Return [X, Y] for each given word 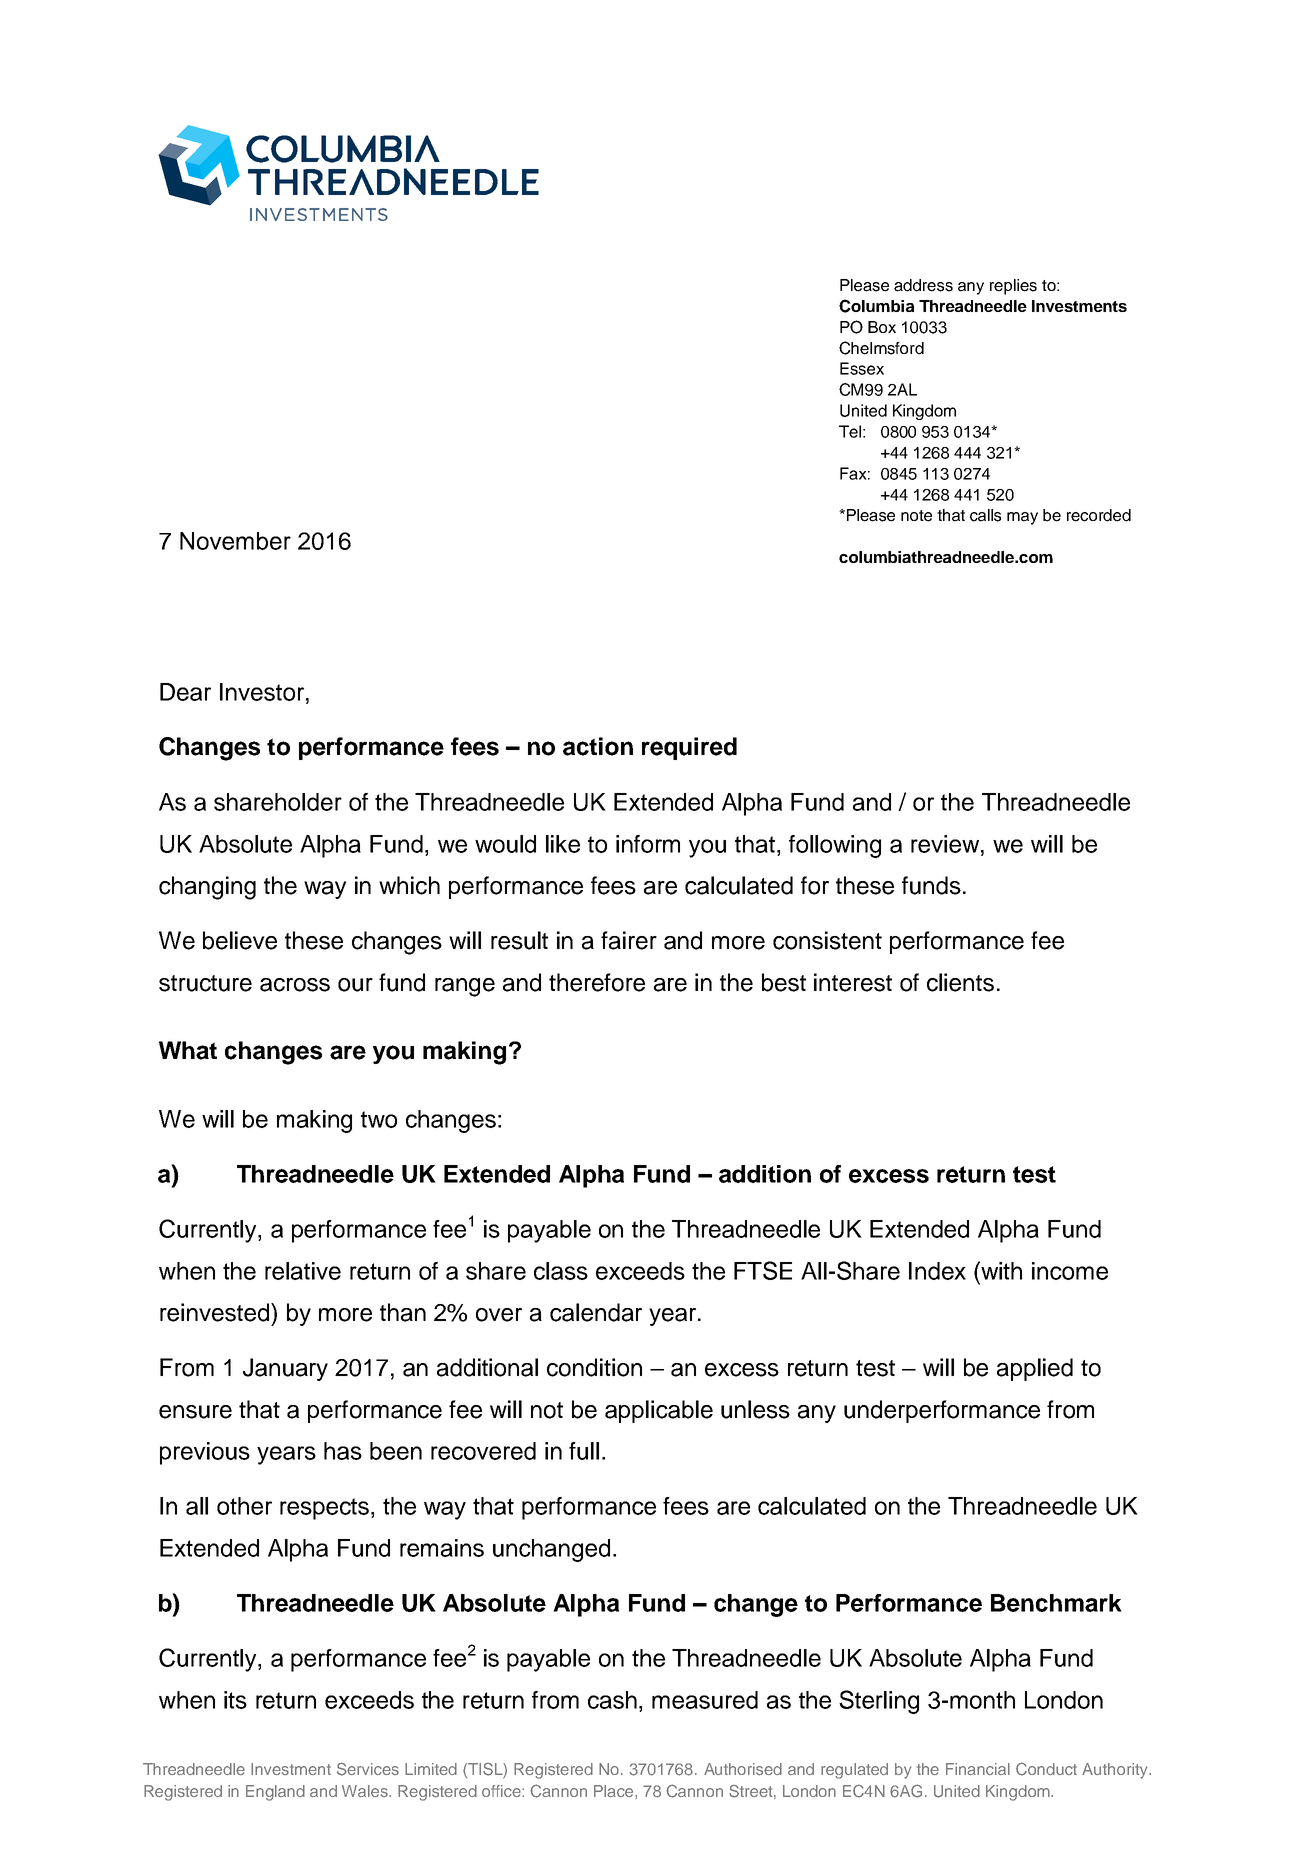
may [1022, 518]
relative [303, 1271]
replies [1013, 287]
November [235, 541]
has [343, 1451]
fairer [629, 940]
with [1000, 1270]
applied [1035, 1369]
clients [960, 982]
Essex [862, 368]
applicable [659, 1411]
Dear [185, 692]
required [689, 748]
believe [240, 940]
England [275, 1793]
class [561, 1271]
